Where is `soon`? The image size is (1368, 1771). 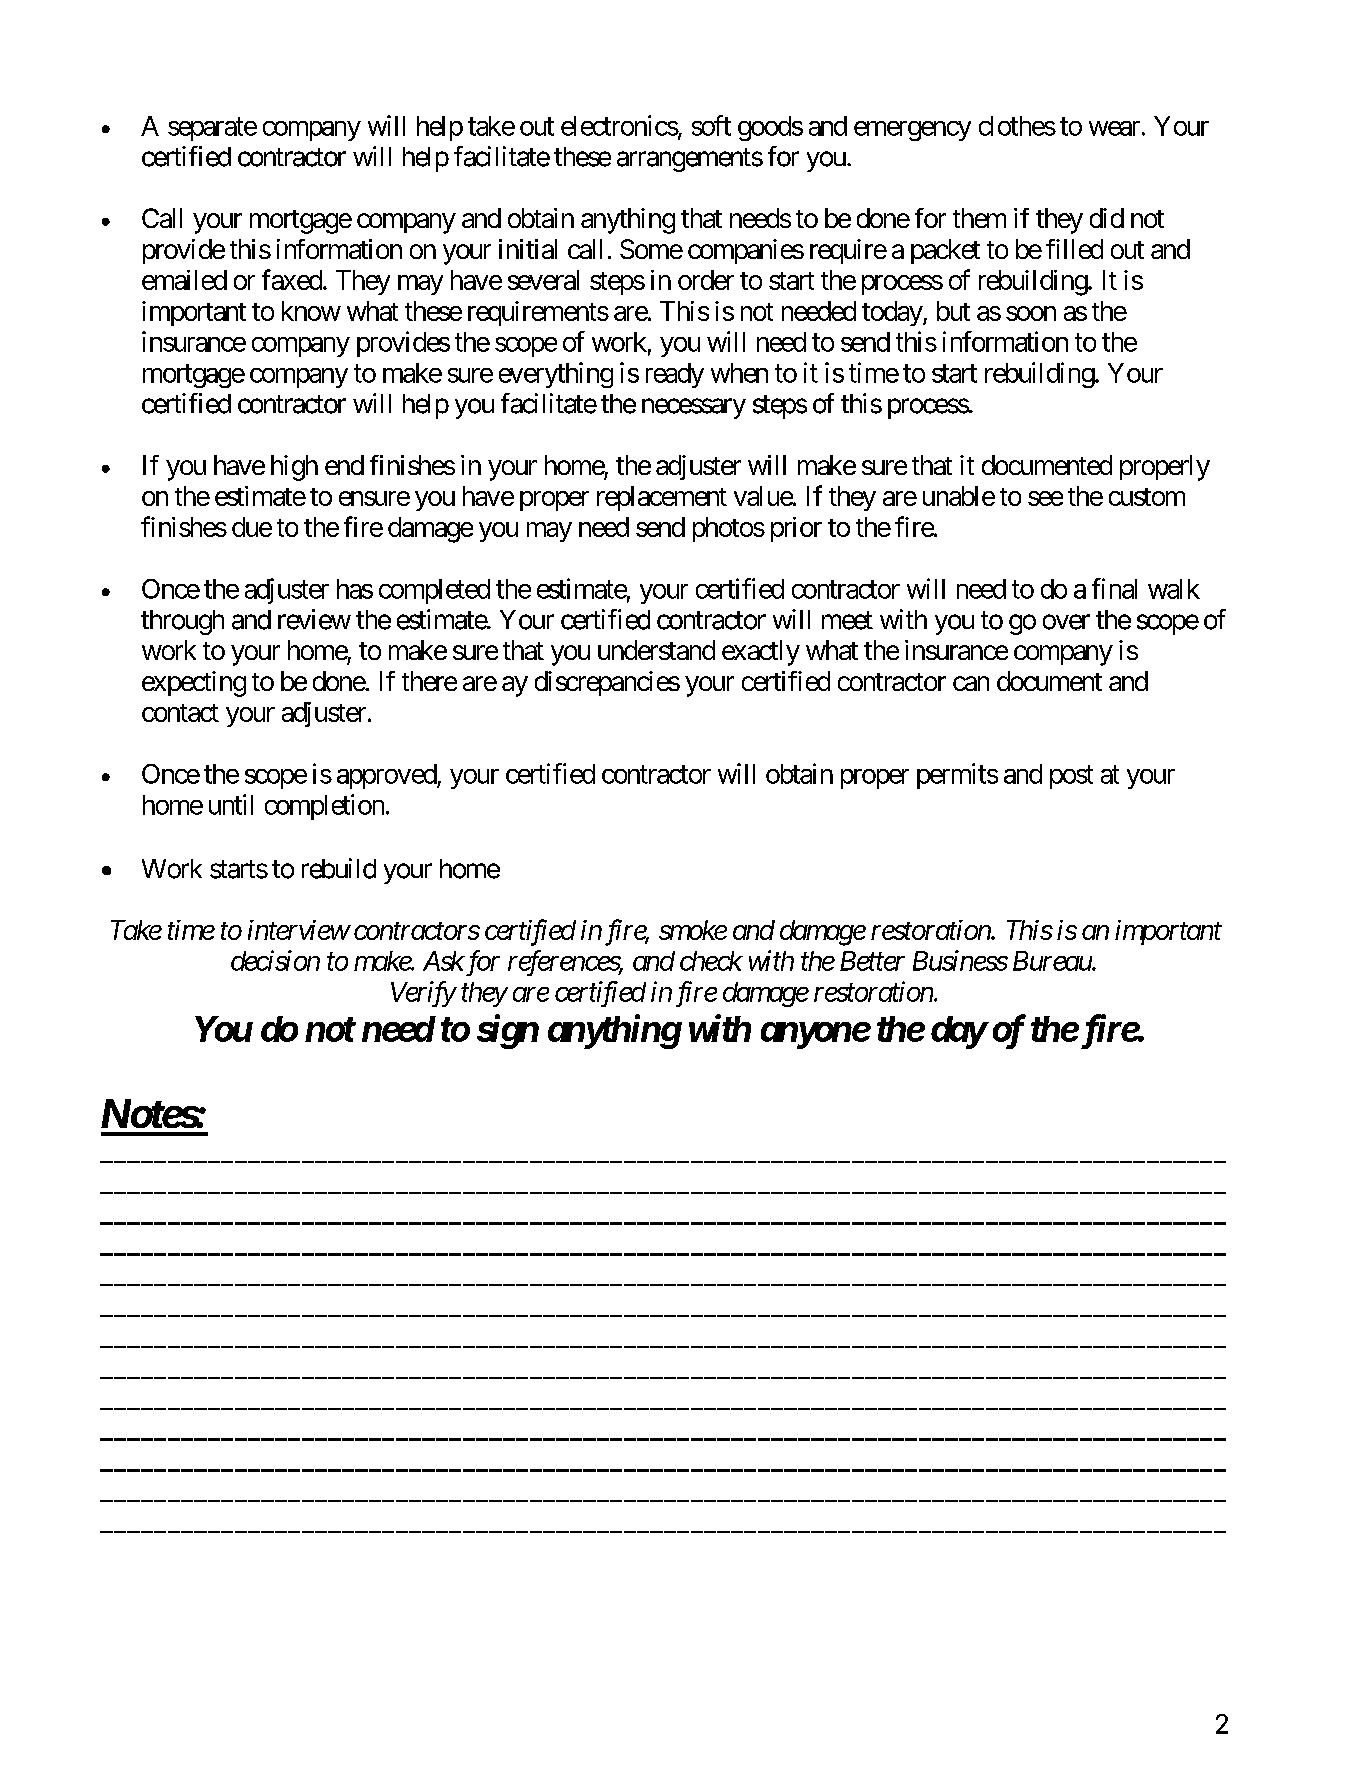
soon is located at coordinates (1031, 313).
